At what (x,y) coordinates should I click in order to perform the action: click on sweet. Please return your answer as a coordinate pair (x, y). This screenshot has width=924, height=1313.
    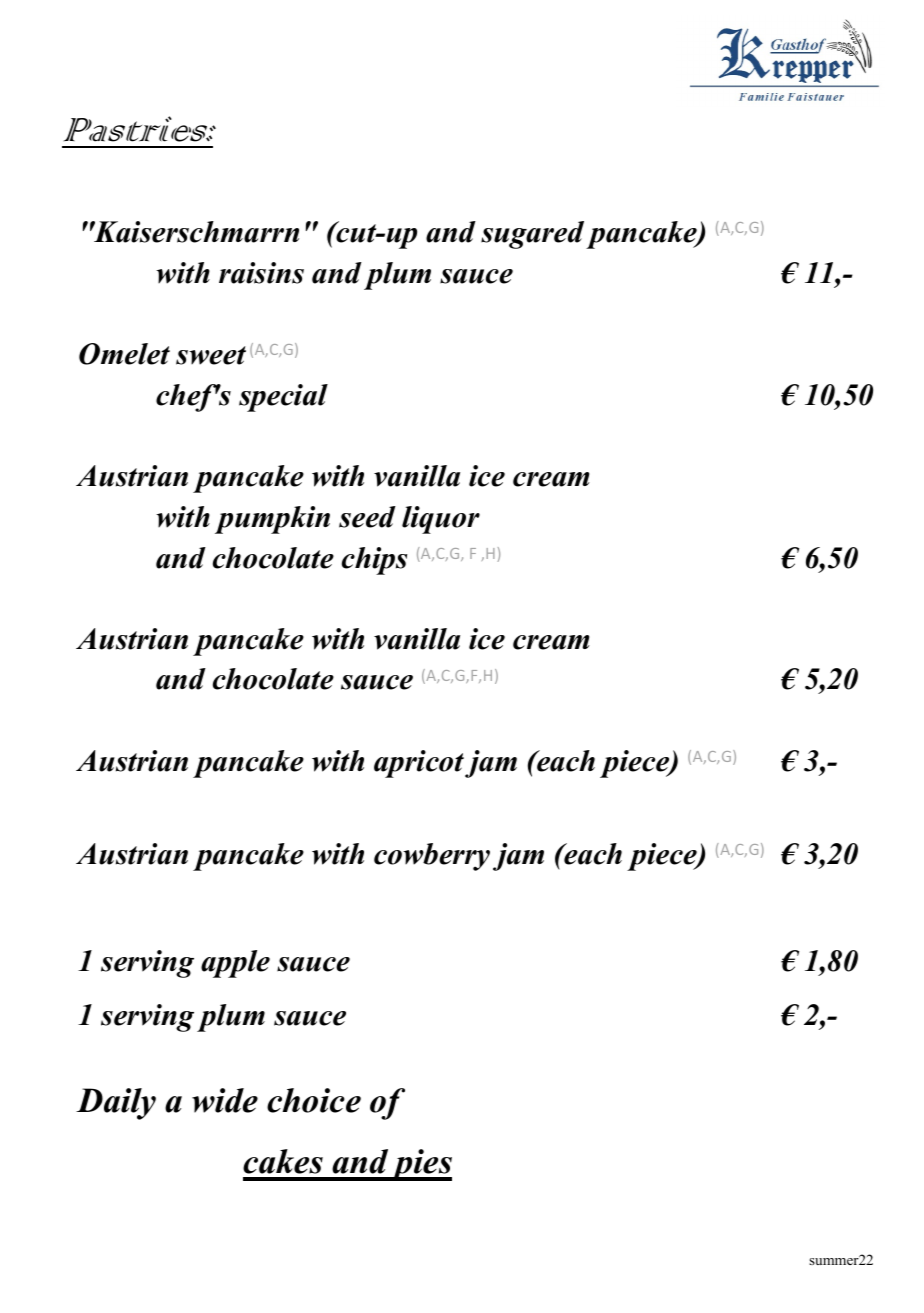
    Looking at the image, I should click on (211, 355).
